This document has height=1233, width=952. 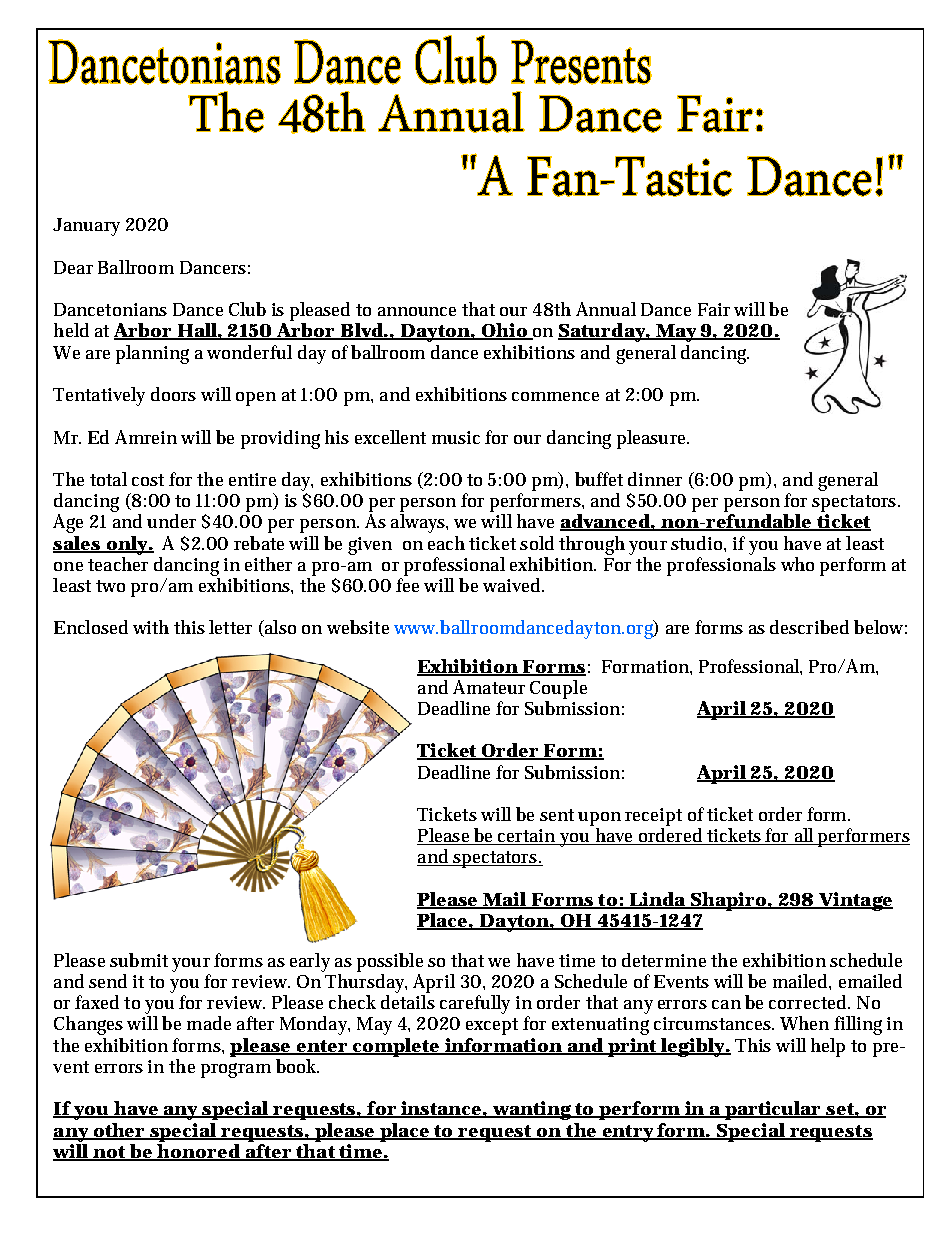 What do you see at coordinates (809, 627) in the document?
I see `described` at bounding box center [809, 627].
